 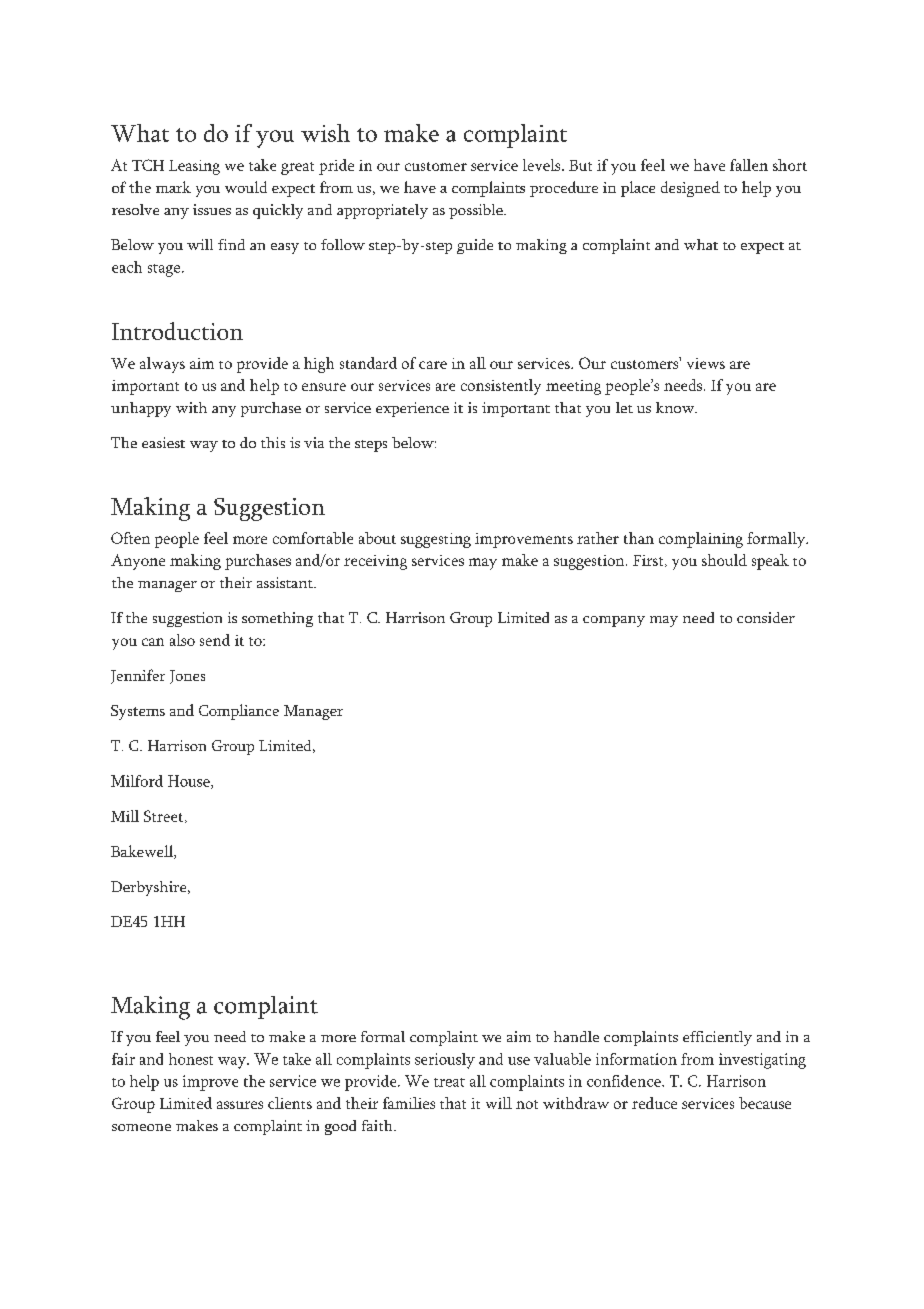 What do you see at coordinates (749, 165) in the page?
I see `fallen` at bounding box center [749, 165].
